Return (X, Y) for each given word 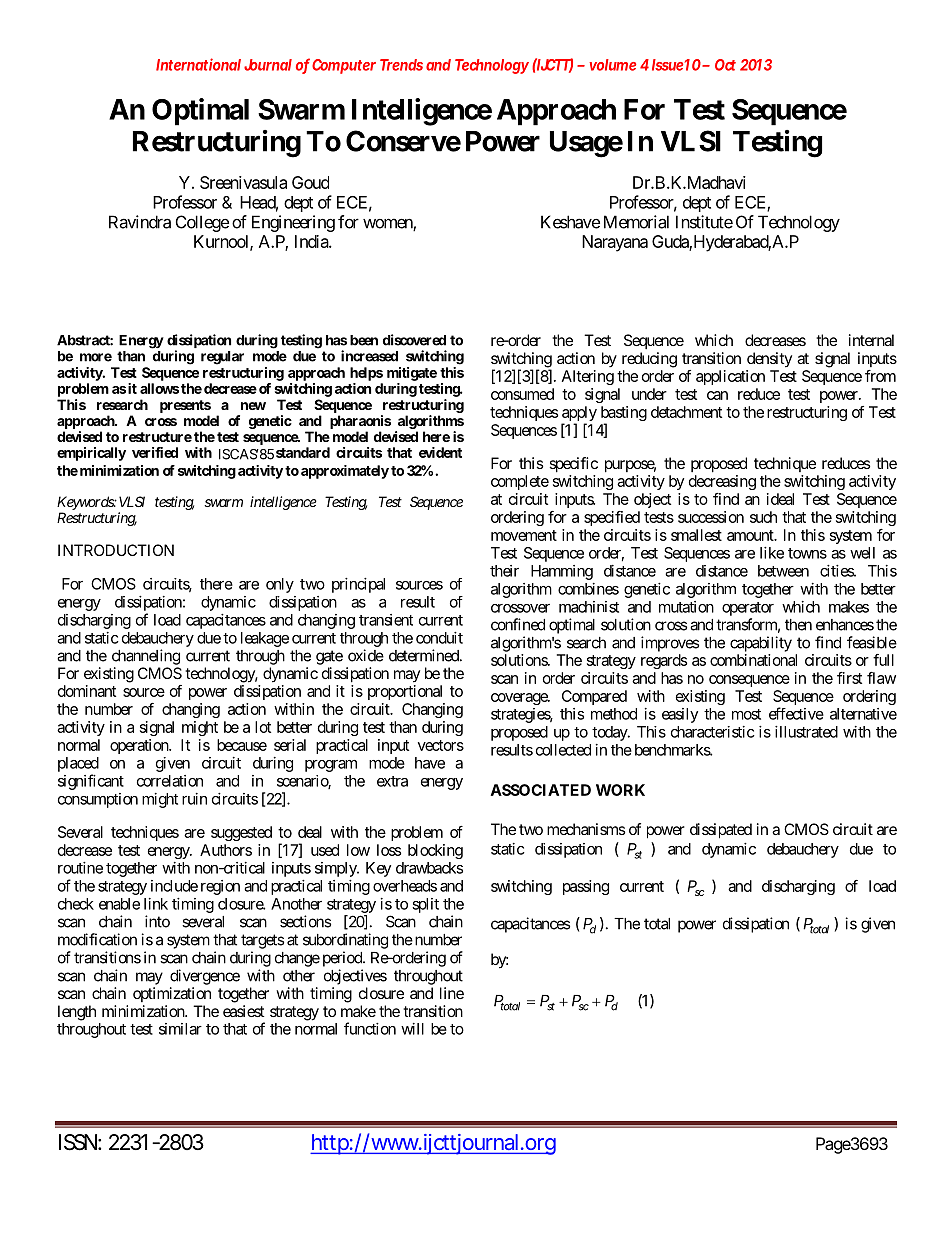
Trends (401, 65)
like (772, 553)
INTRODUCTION (116, 550)
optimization (172, 994)
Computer (344, 66)
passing (586, 887)
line (452, 993)
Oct (725, 65)
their (504, 571)
